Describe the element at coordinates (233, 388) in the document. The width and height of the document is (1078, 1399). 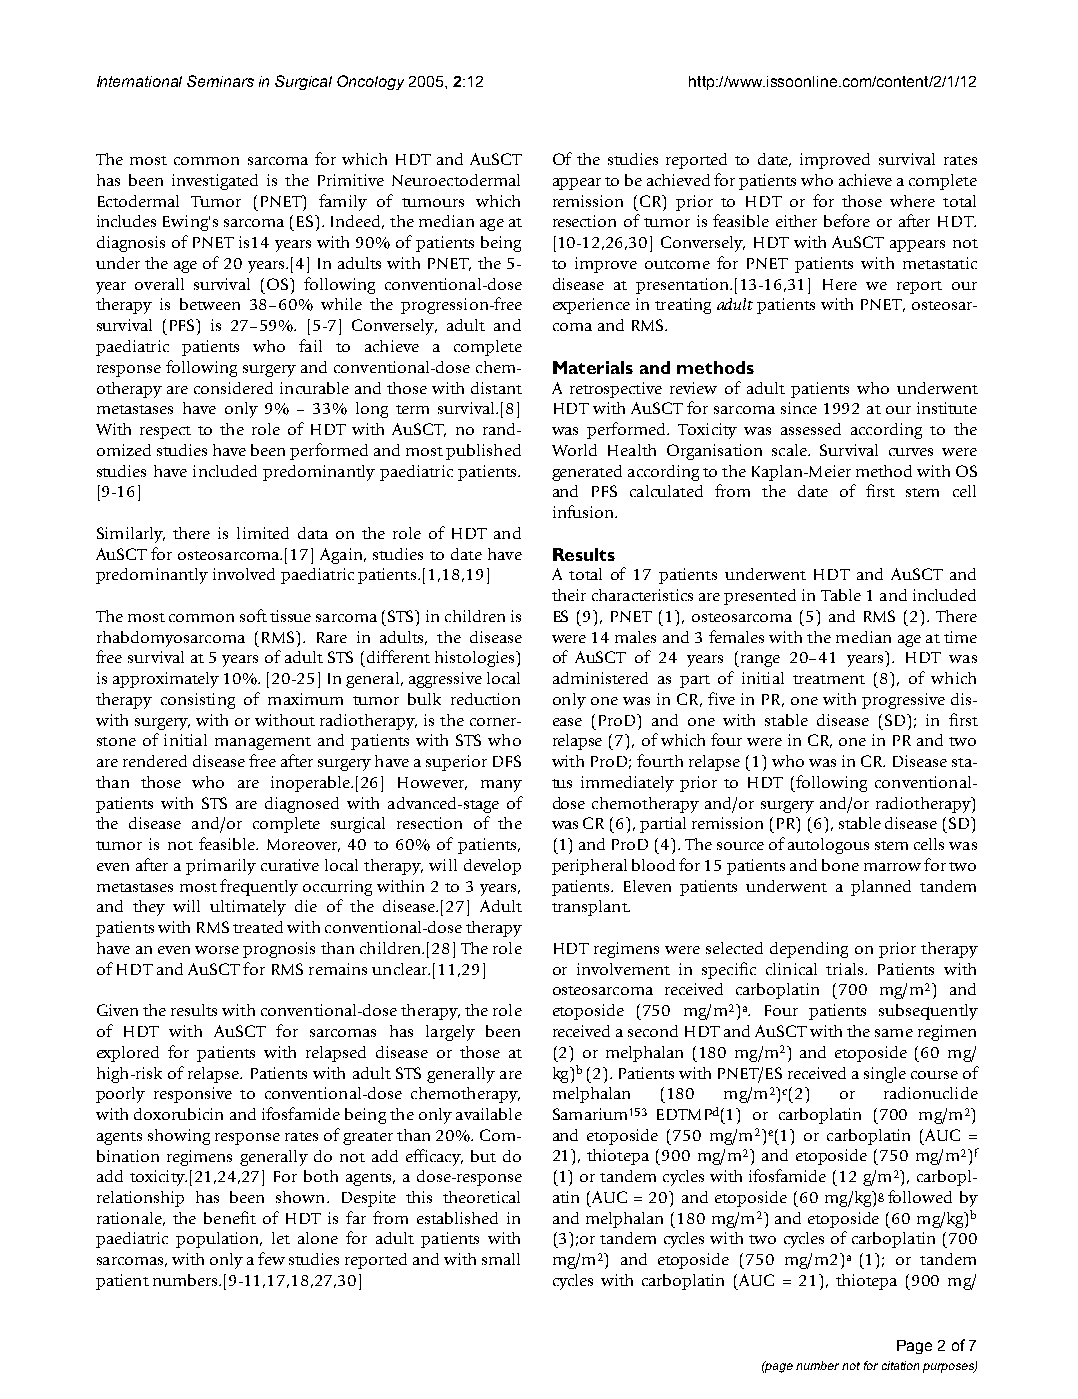
I see `considered` at that location.
